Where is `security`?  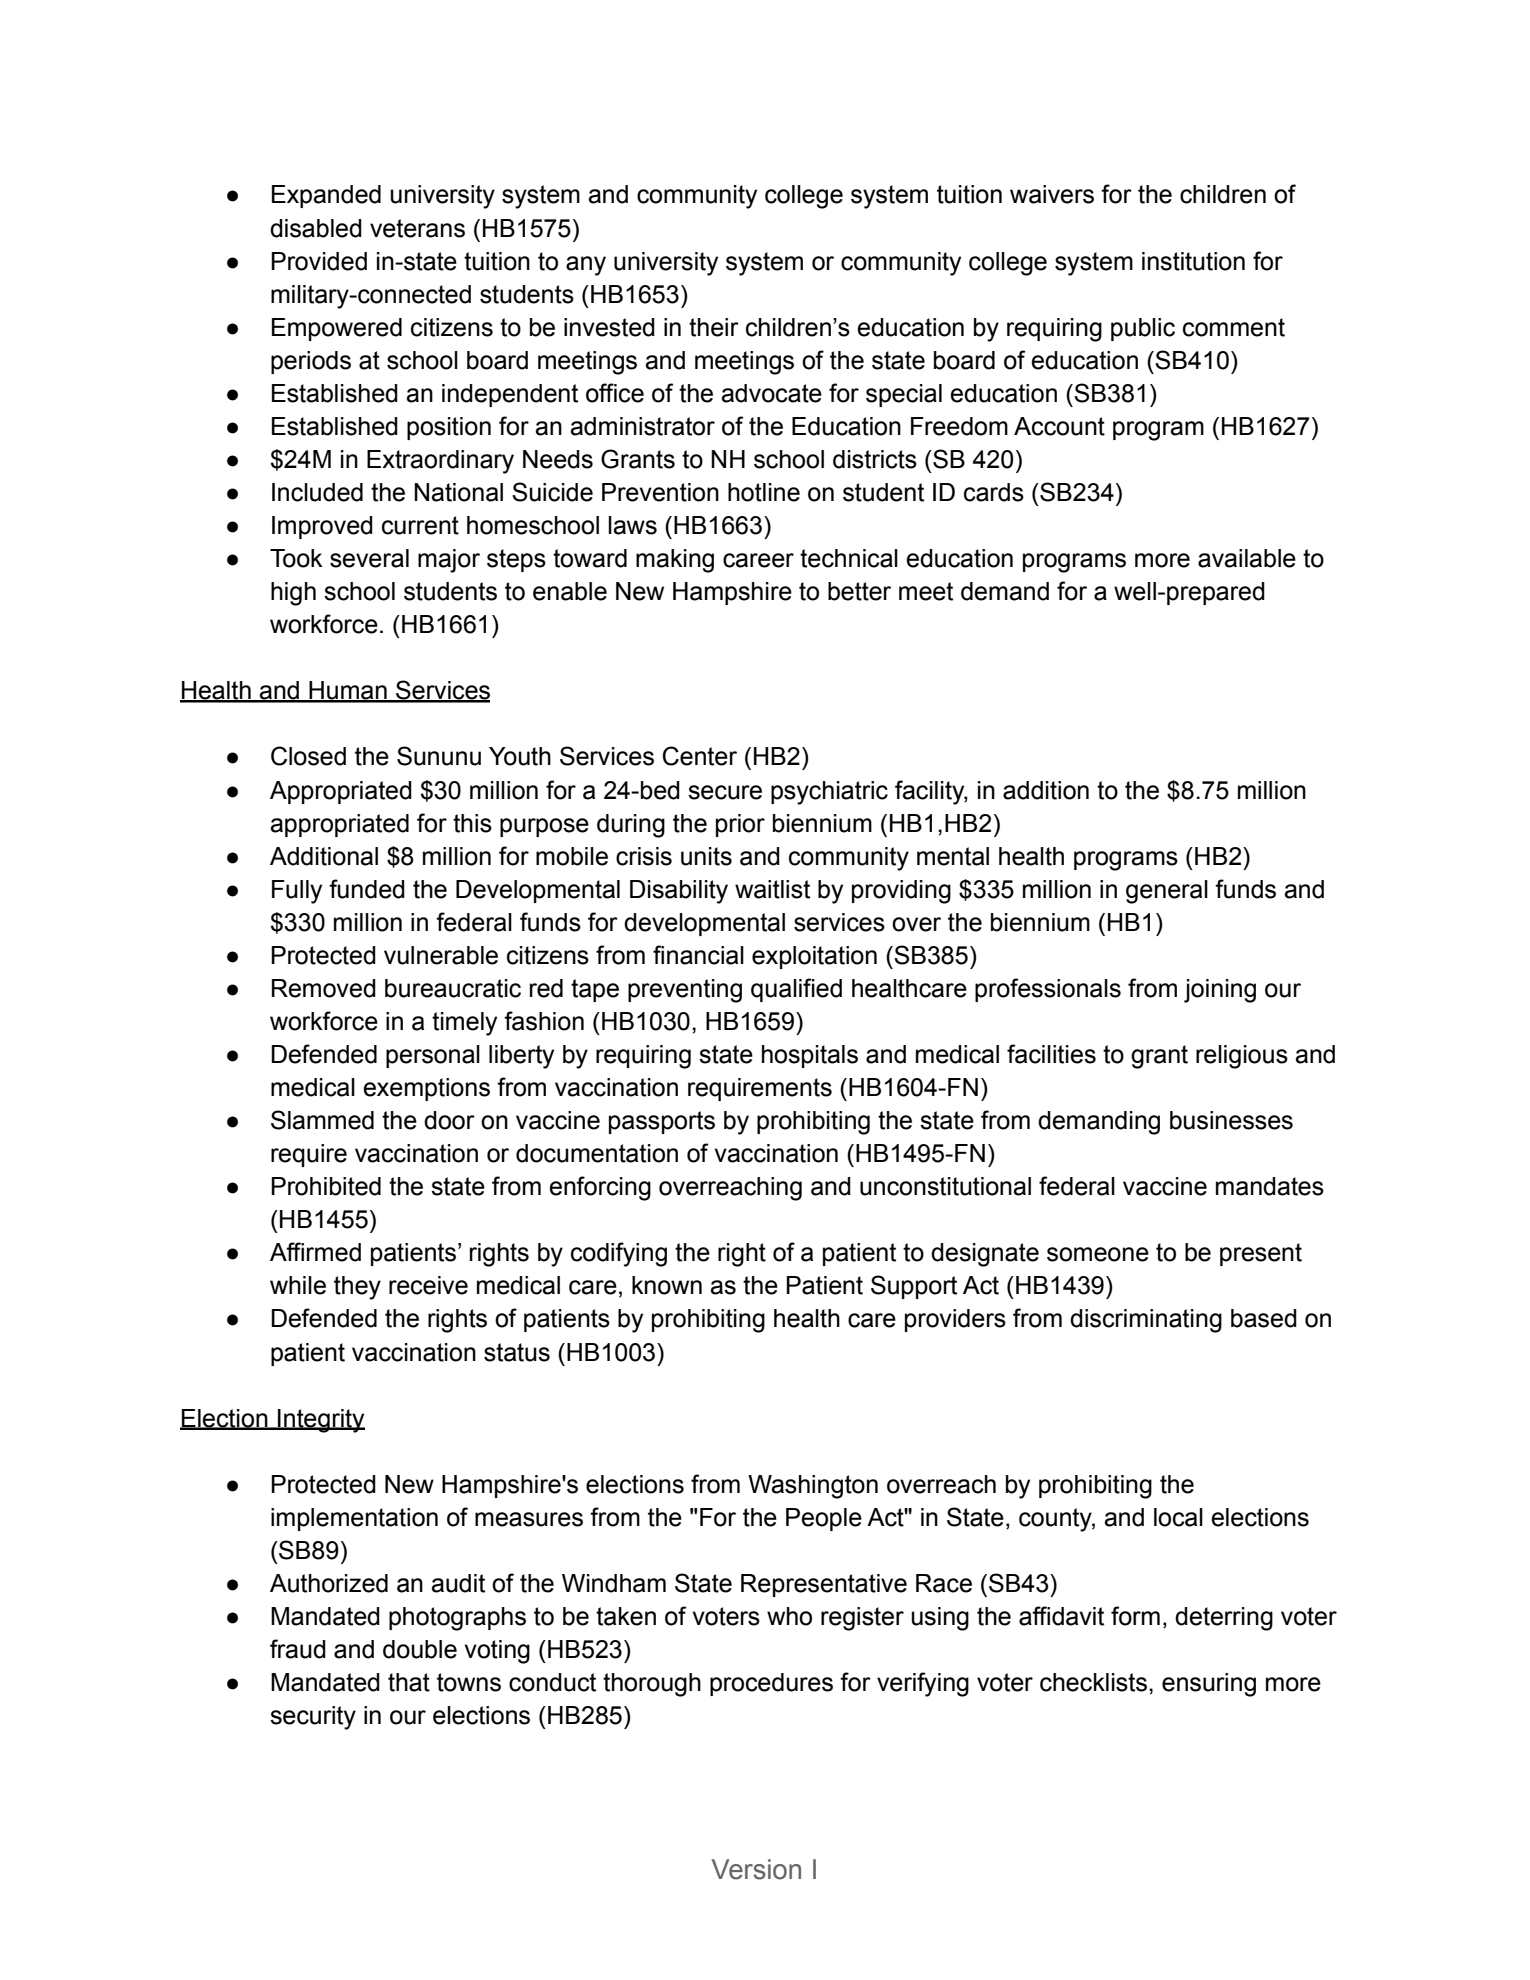
security is located at coordinates (313, 1718).
